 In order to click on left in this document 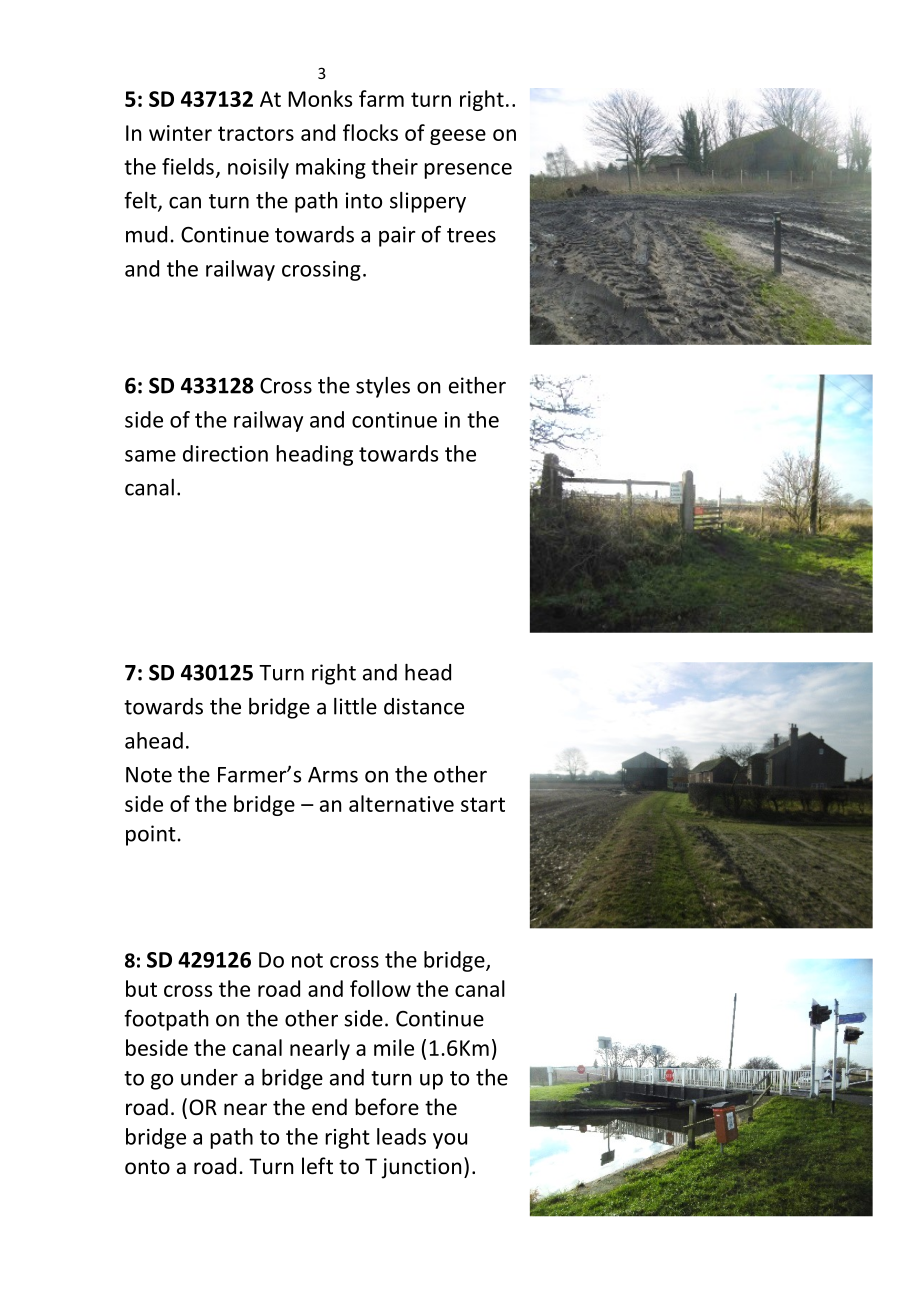, I will do `click(317, 1166)`.
